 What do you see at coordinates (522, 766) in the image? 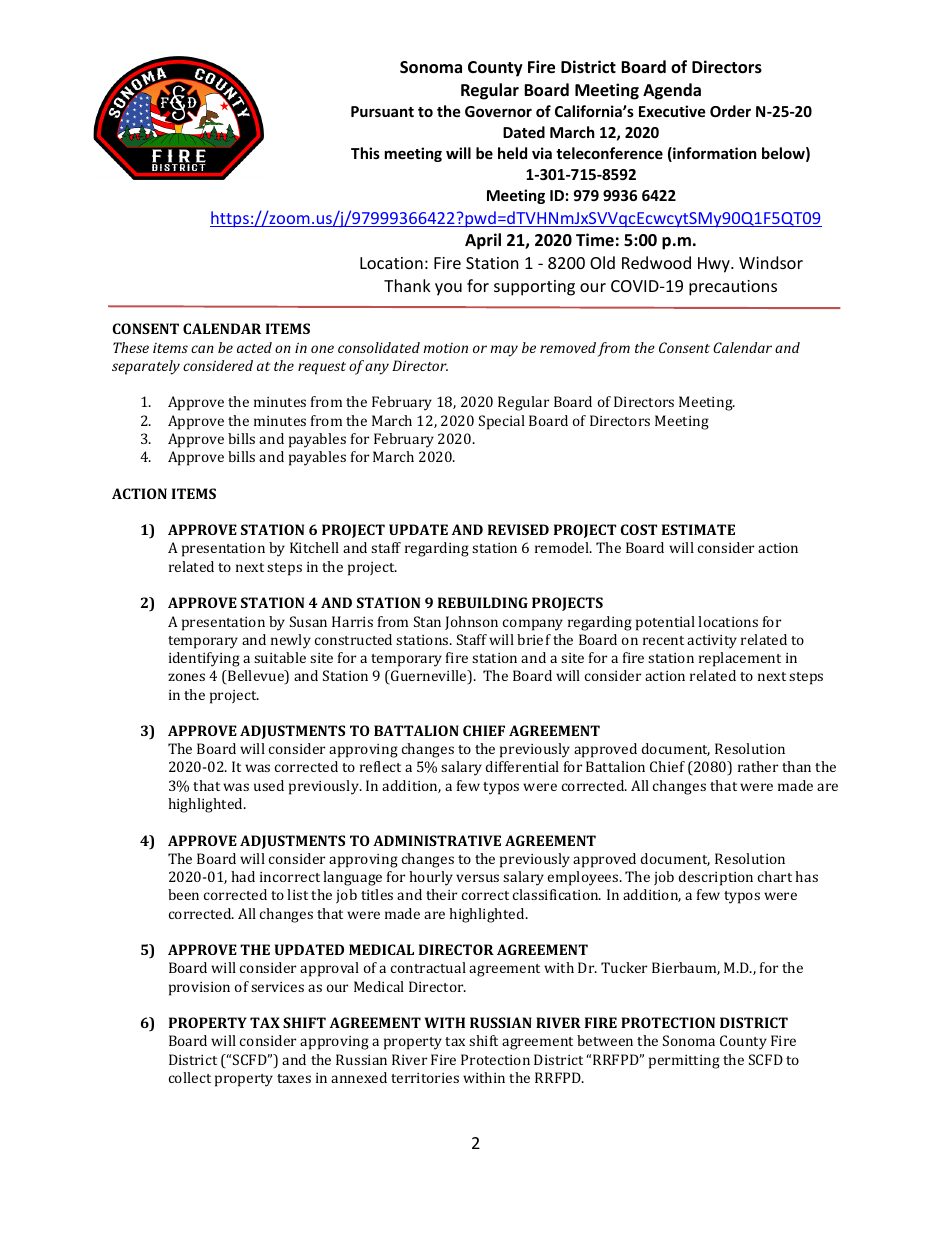
I see `differential` at bounding box center [522, 766].
